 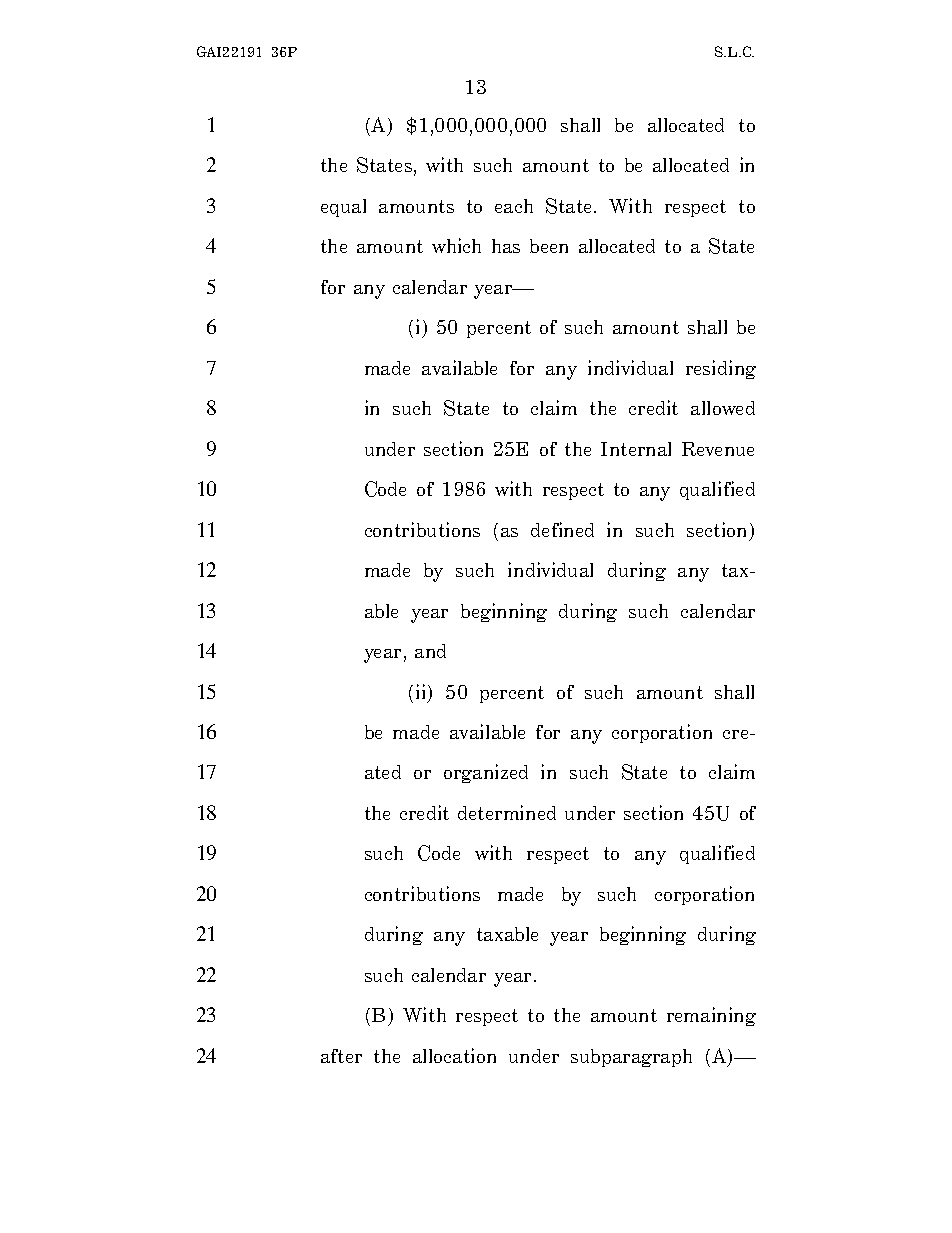 I want to click on and, so click(x=430, y=651).
